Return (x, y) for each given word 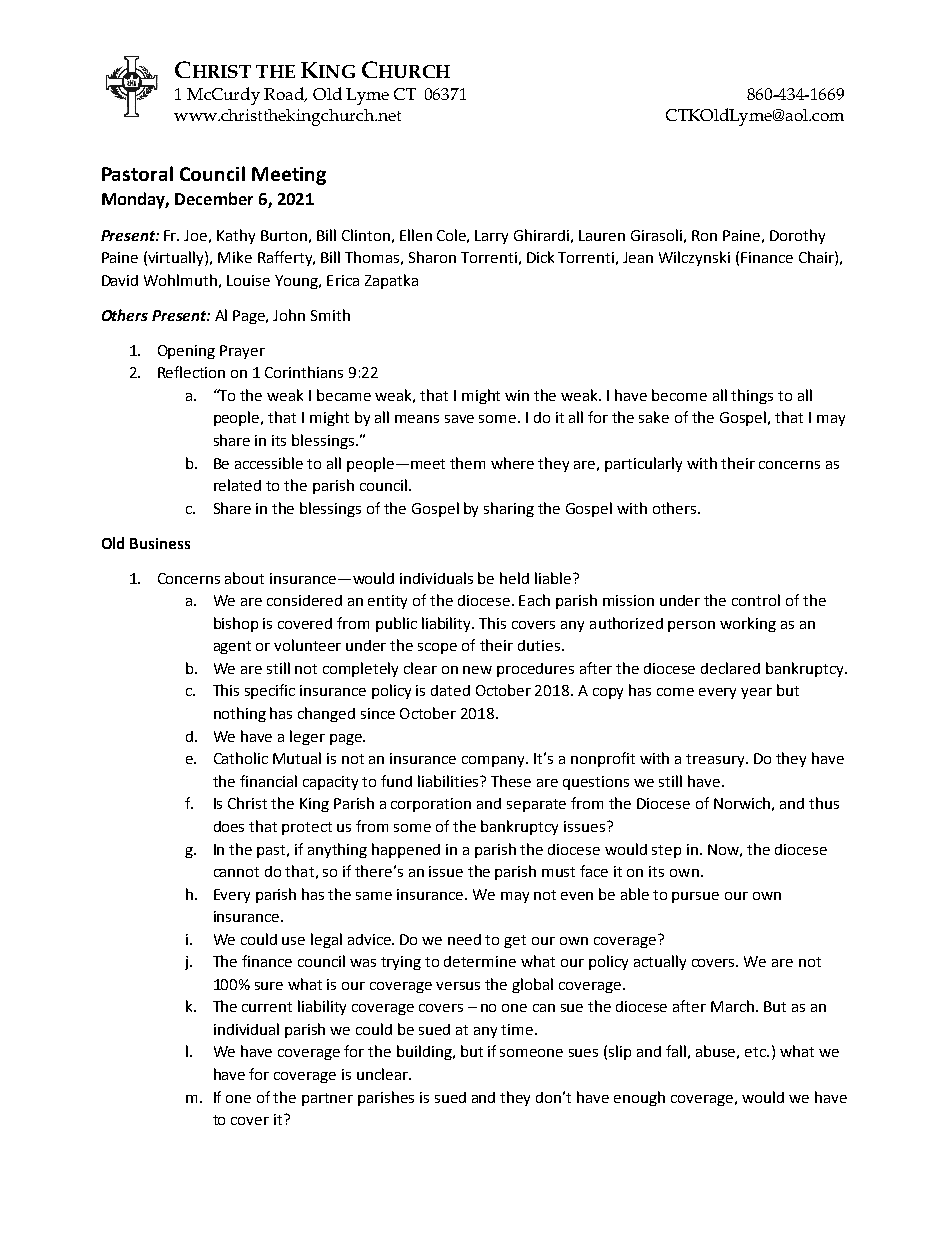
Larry (491, 237)
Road (285, 94)
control (756, 600)
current (267, 1007)
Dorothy (797, 236)
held (514, 578)
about (244, 578)
